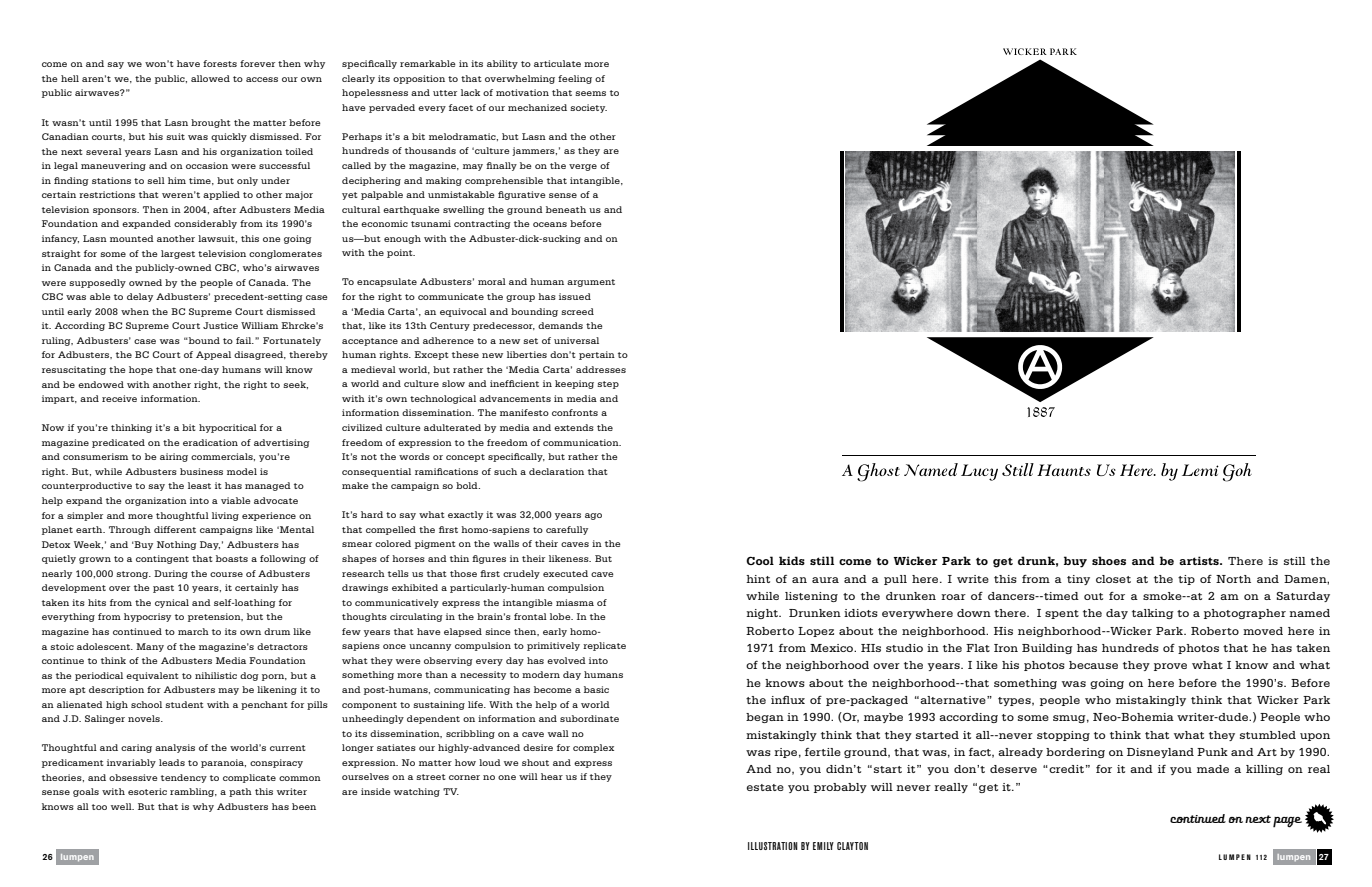 The width and height of the page is (1372, 887). Describe the element at coordinates (178, 254) in the page. I see `largest` at that location.
